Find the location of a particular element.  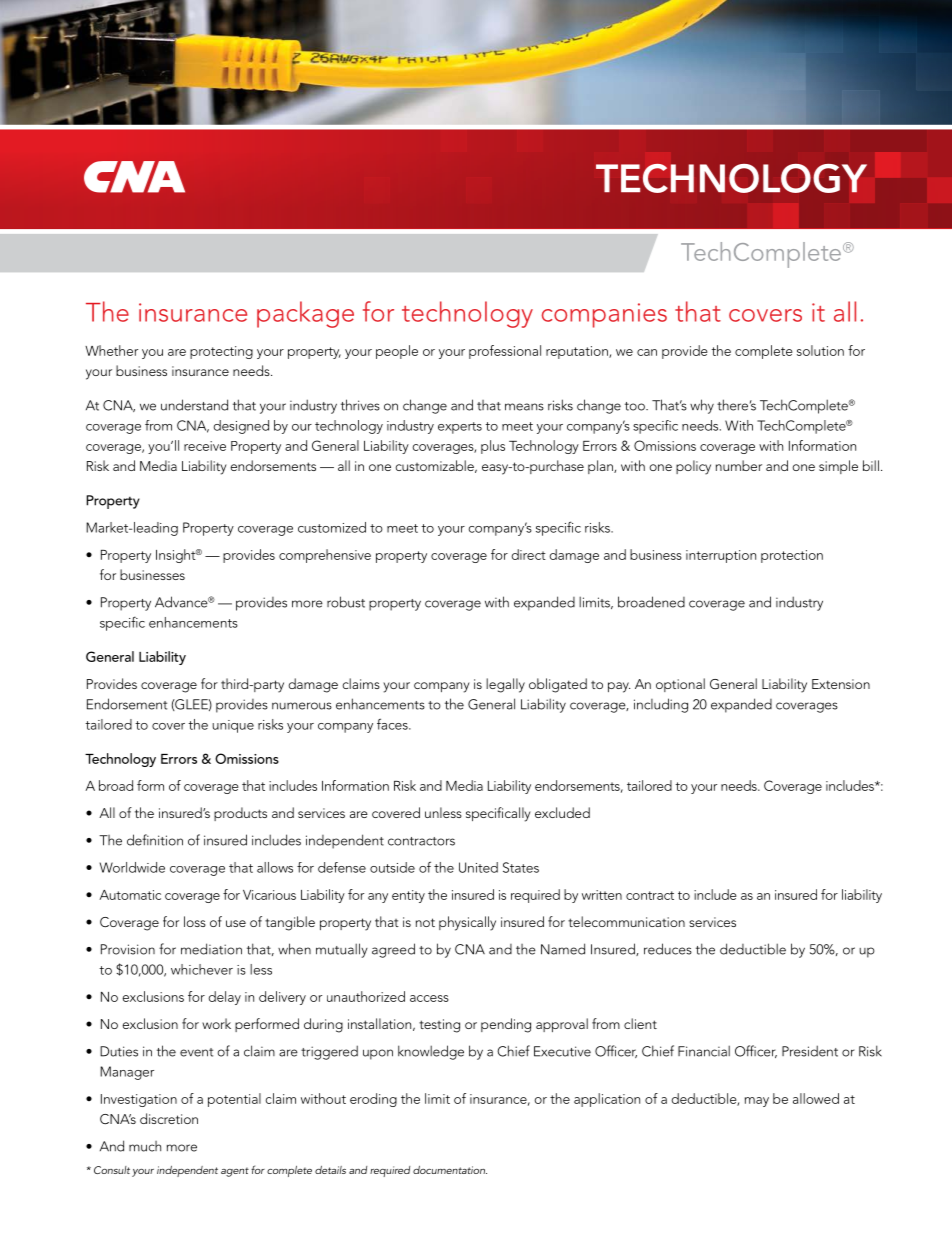

may is located at coordinates (757, 1102).
